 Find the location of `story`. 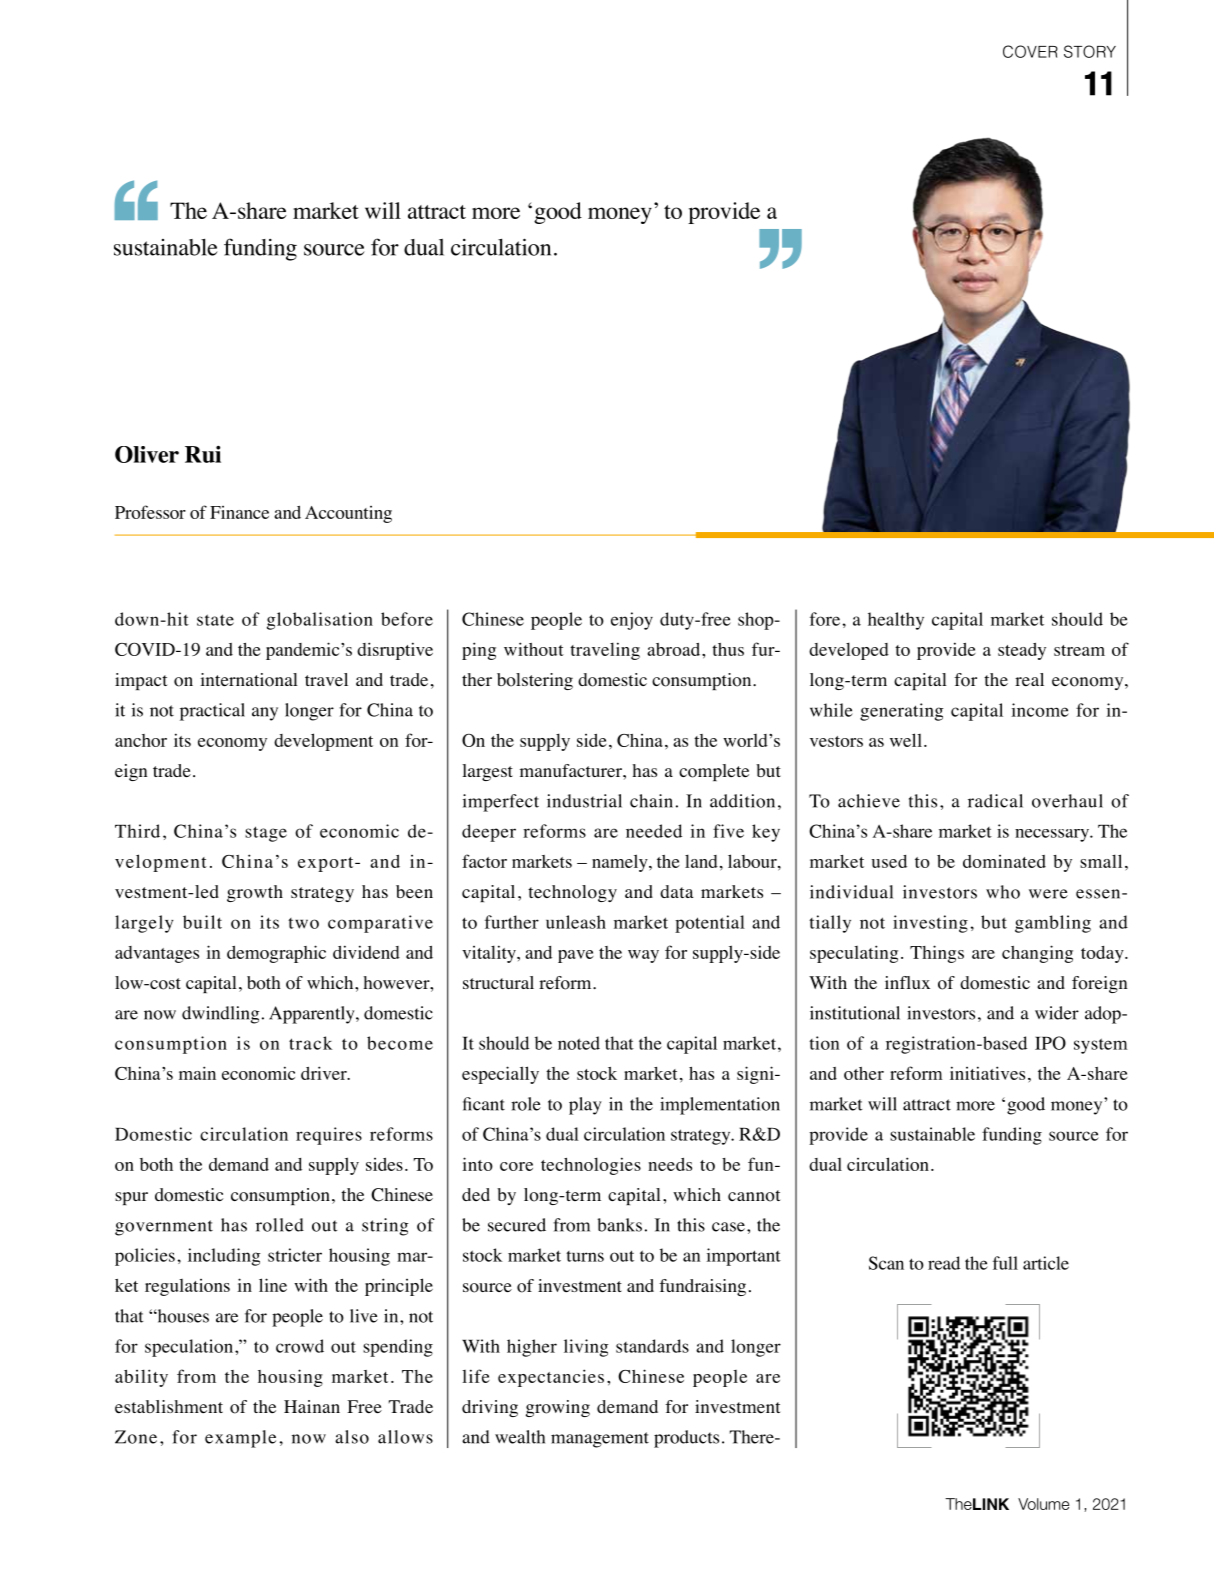

story is located at coordinates (1090, 51).
